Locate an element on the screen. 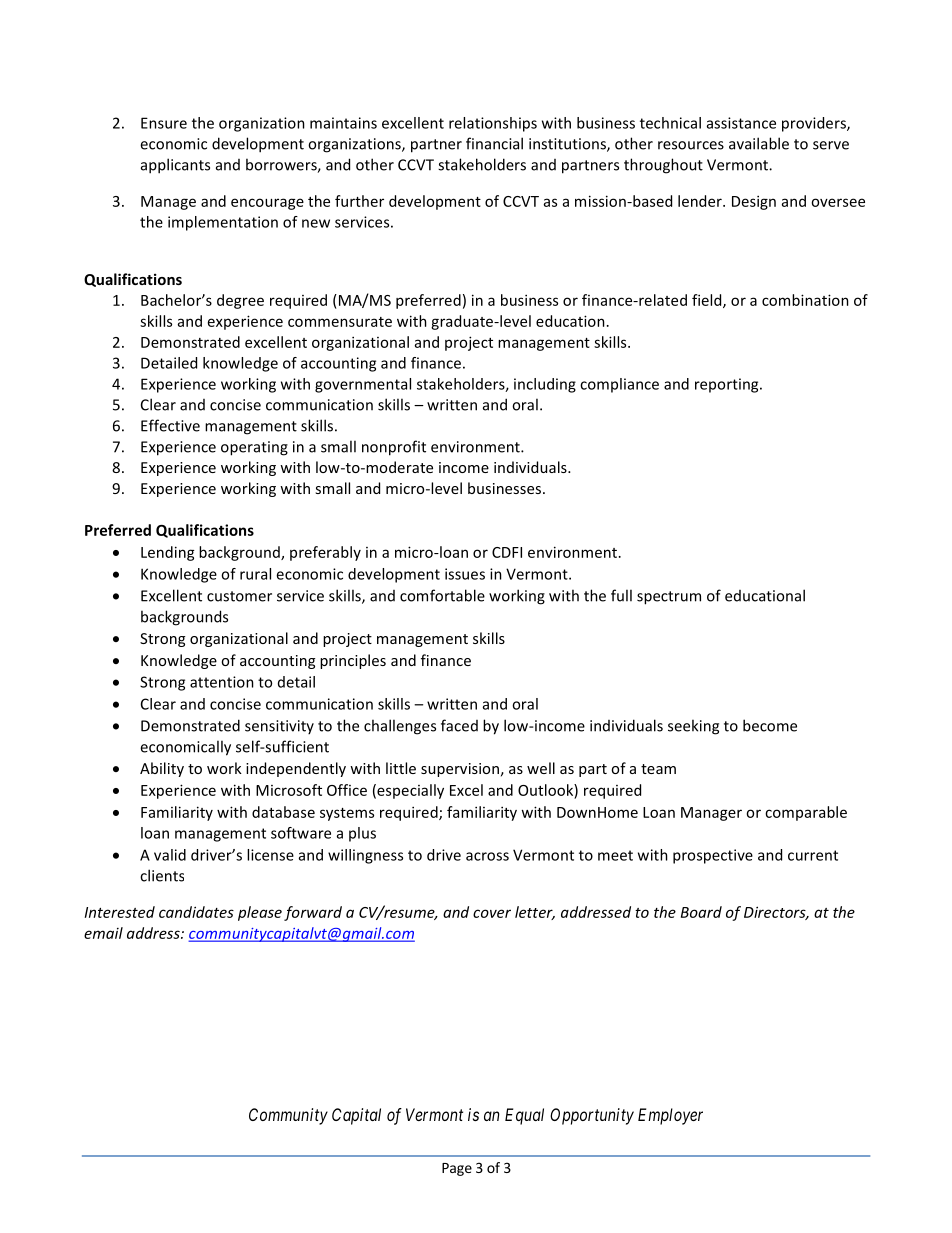 The width and height of the screenshot is (952, 1233). financial is located at coordinates (494, 143).
